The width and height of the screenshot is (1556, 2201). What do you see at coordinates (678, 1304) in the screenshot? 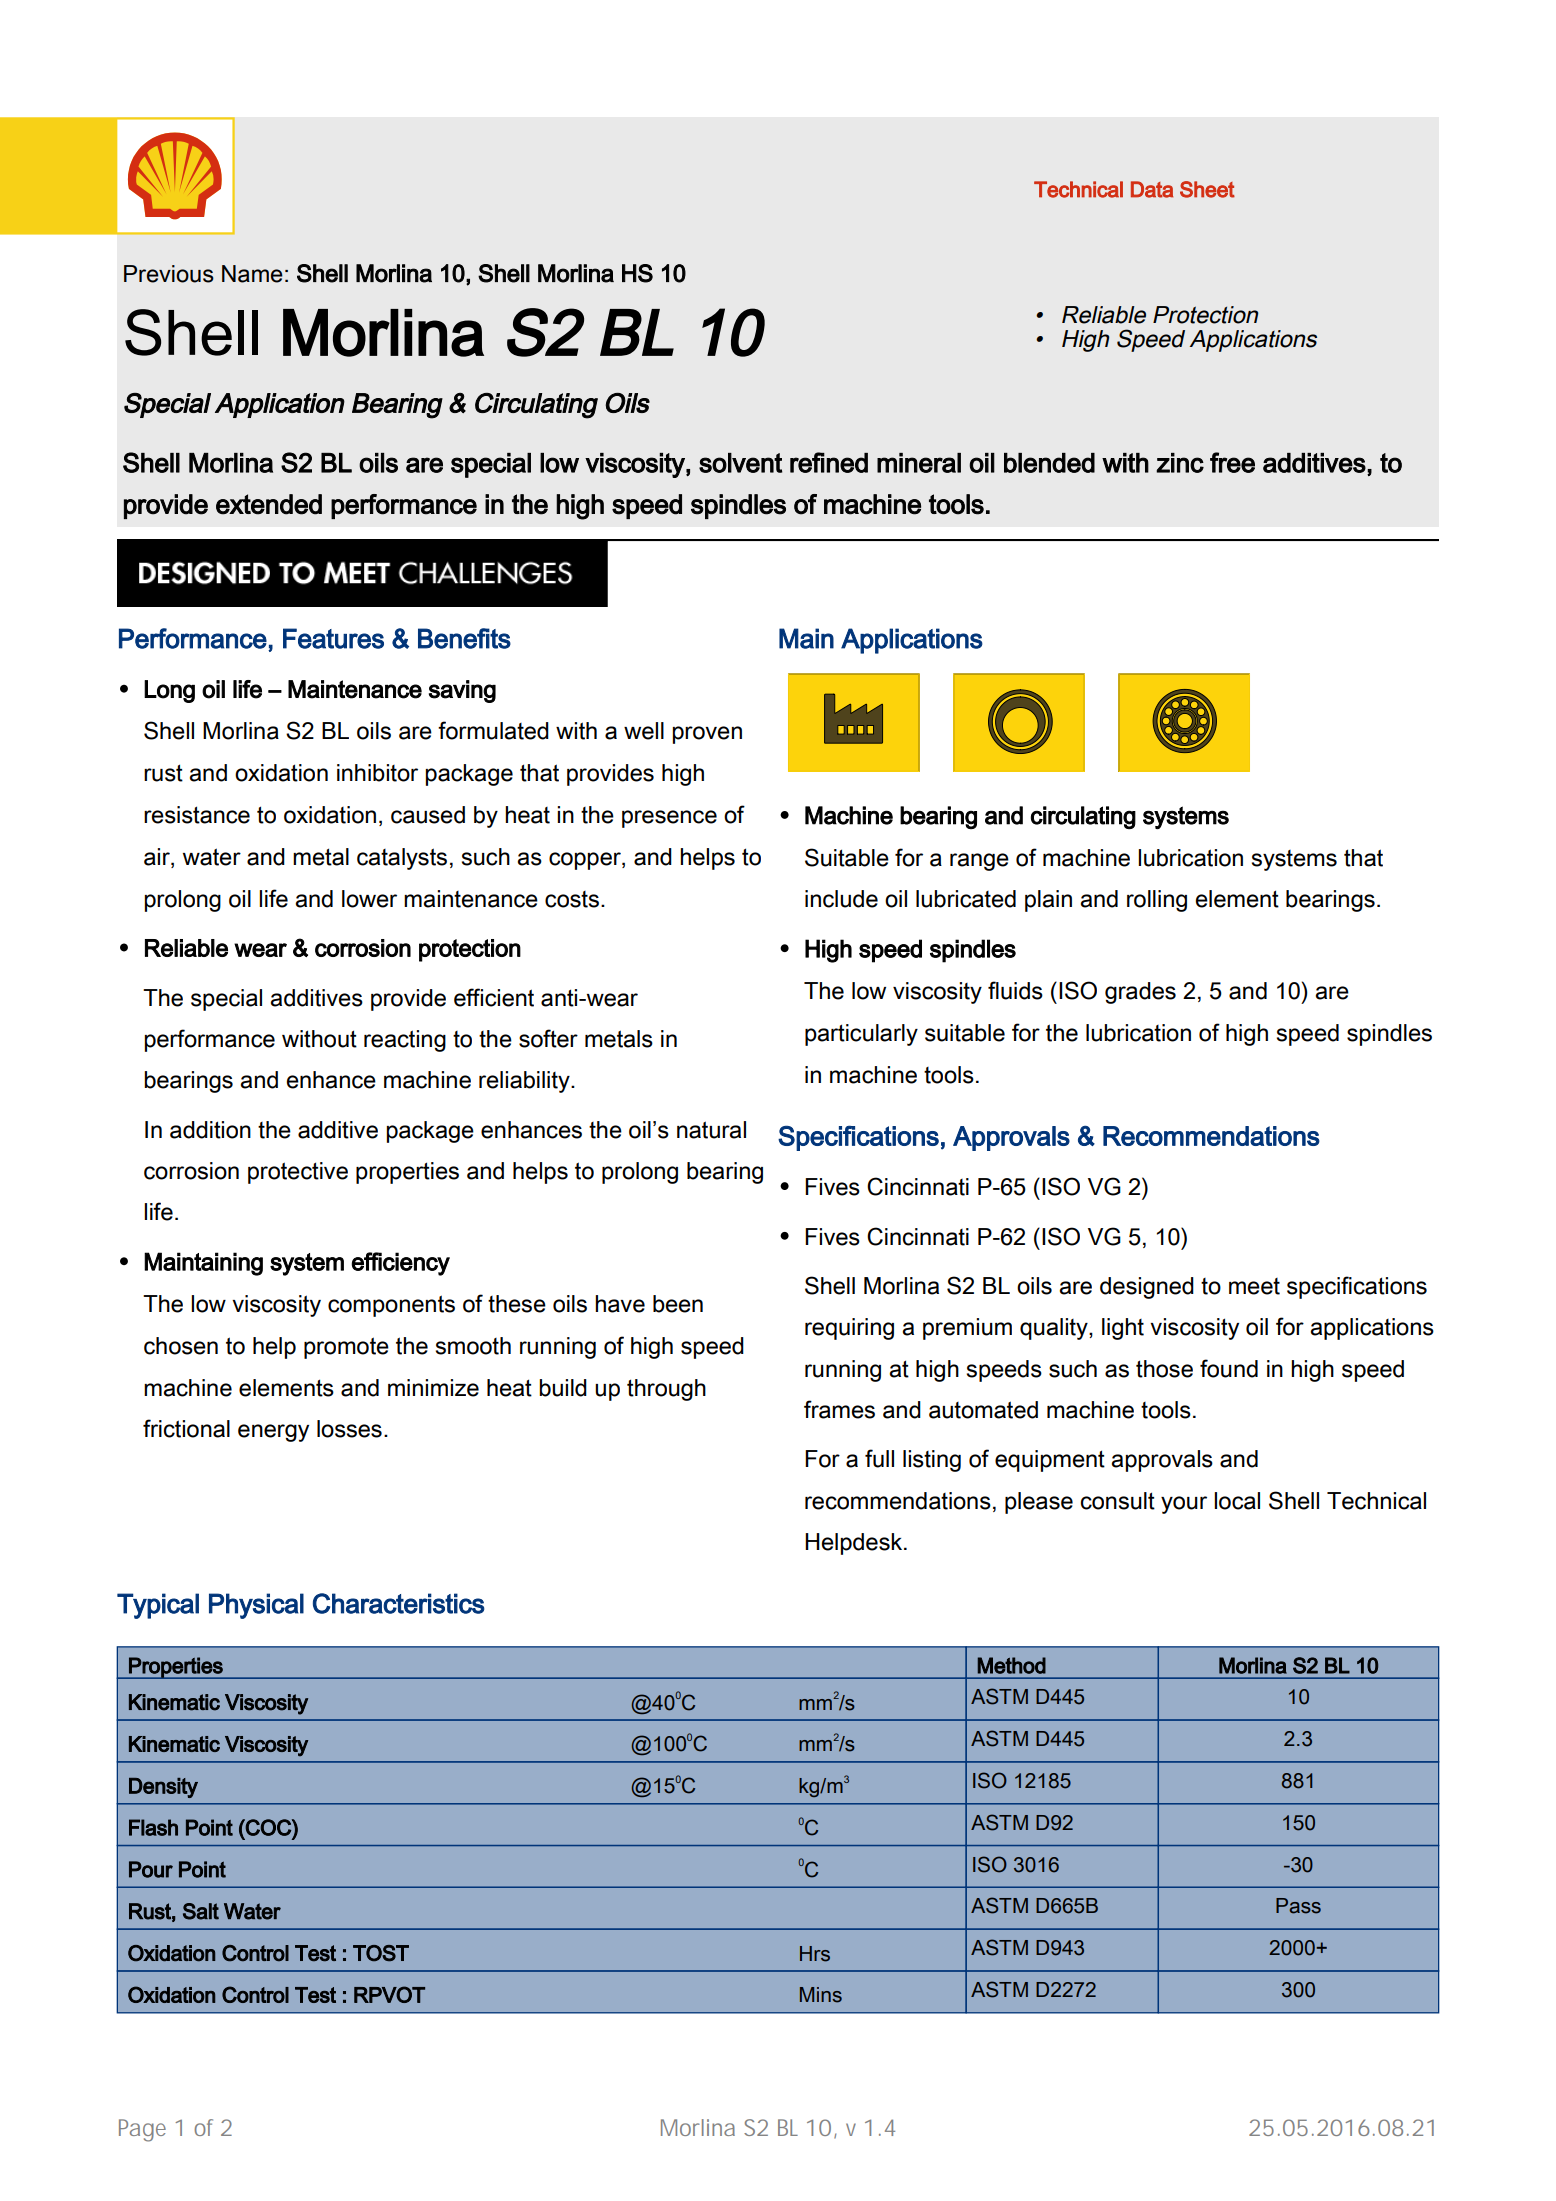
I see `been` at bounding box center [678, 1304].
